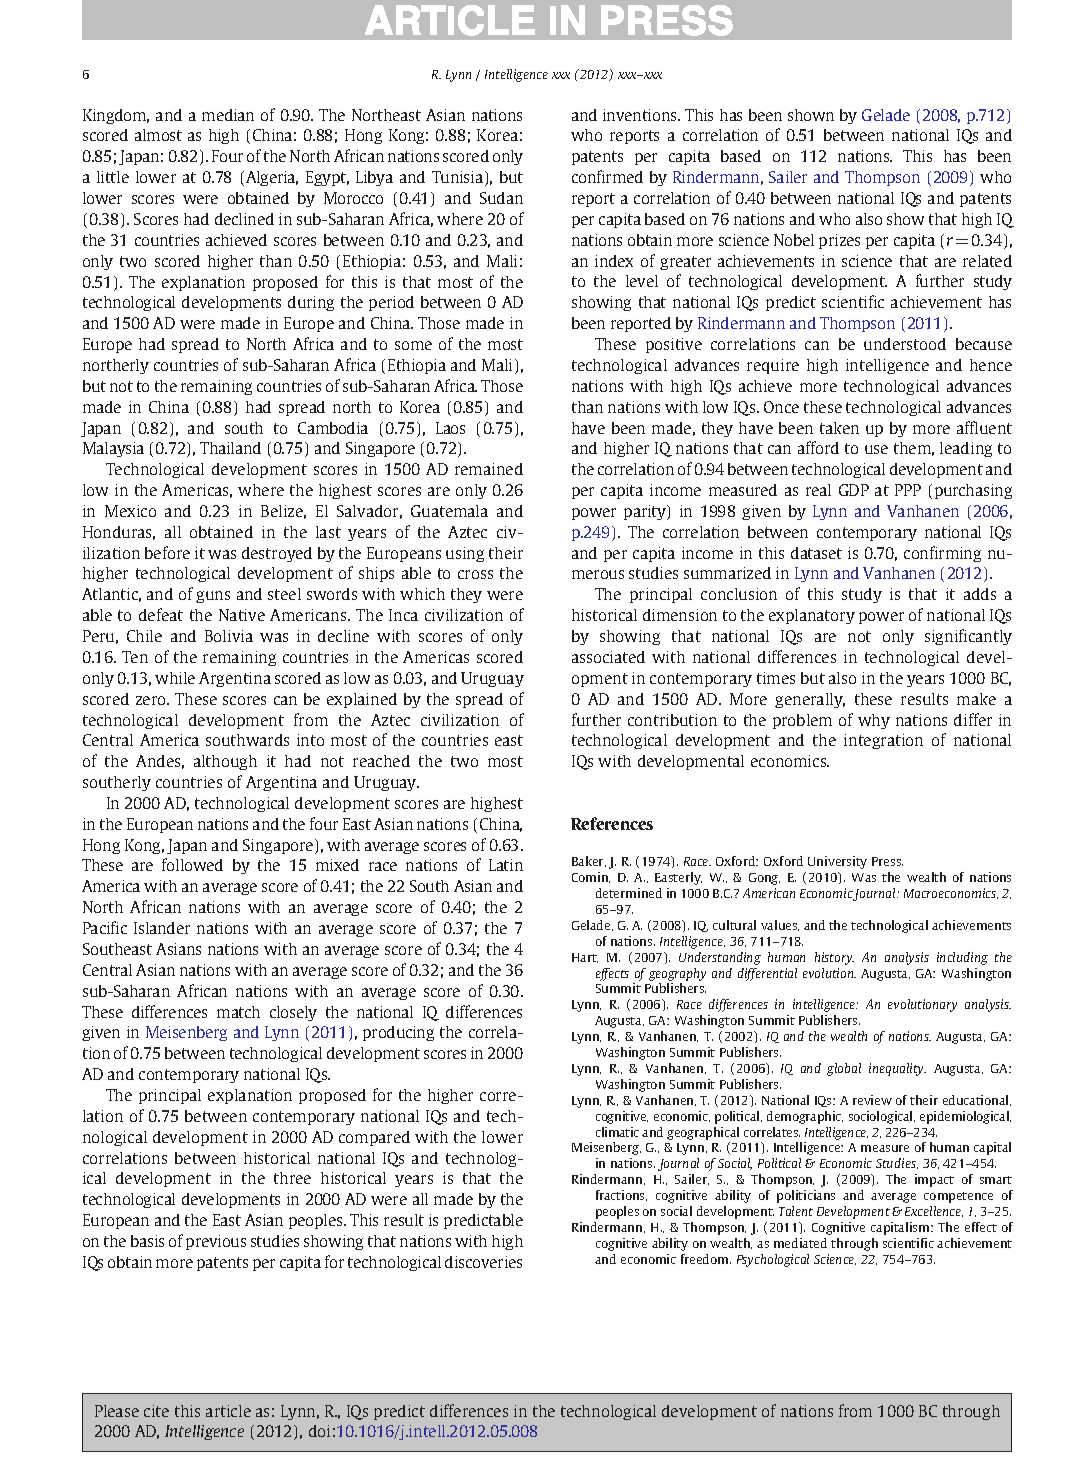  I want to click on why, so click(874, 721).
